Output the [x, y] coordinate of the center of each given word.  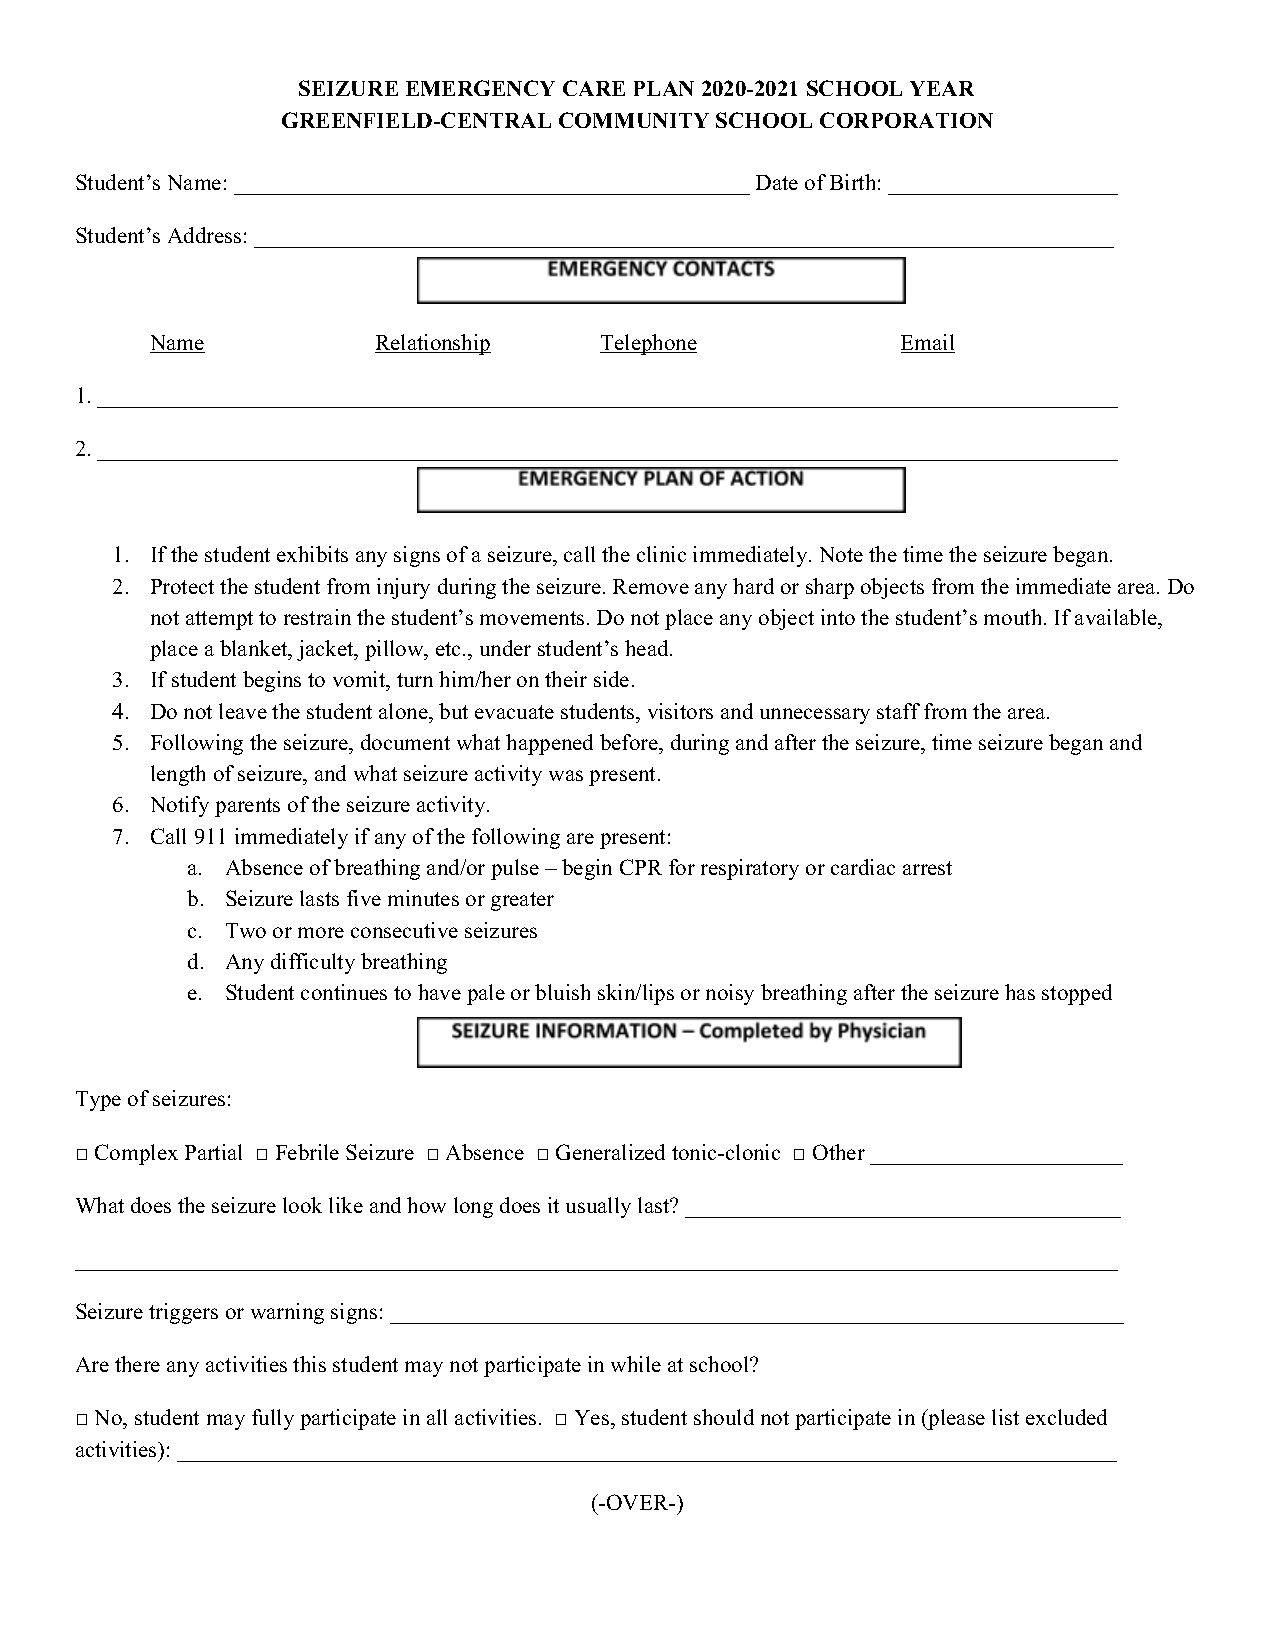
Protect [182, 586]
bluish [562, 992]
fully [273, 1419]
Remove [651, 586]
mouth [1014, 617]
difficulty [313, 963]
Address [204, 235]
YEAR [942, 88]
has [1020, 992]
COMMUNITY [634, 120]
